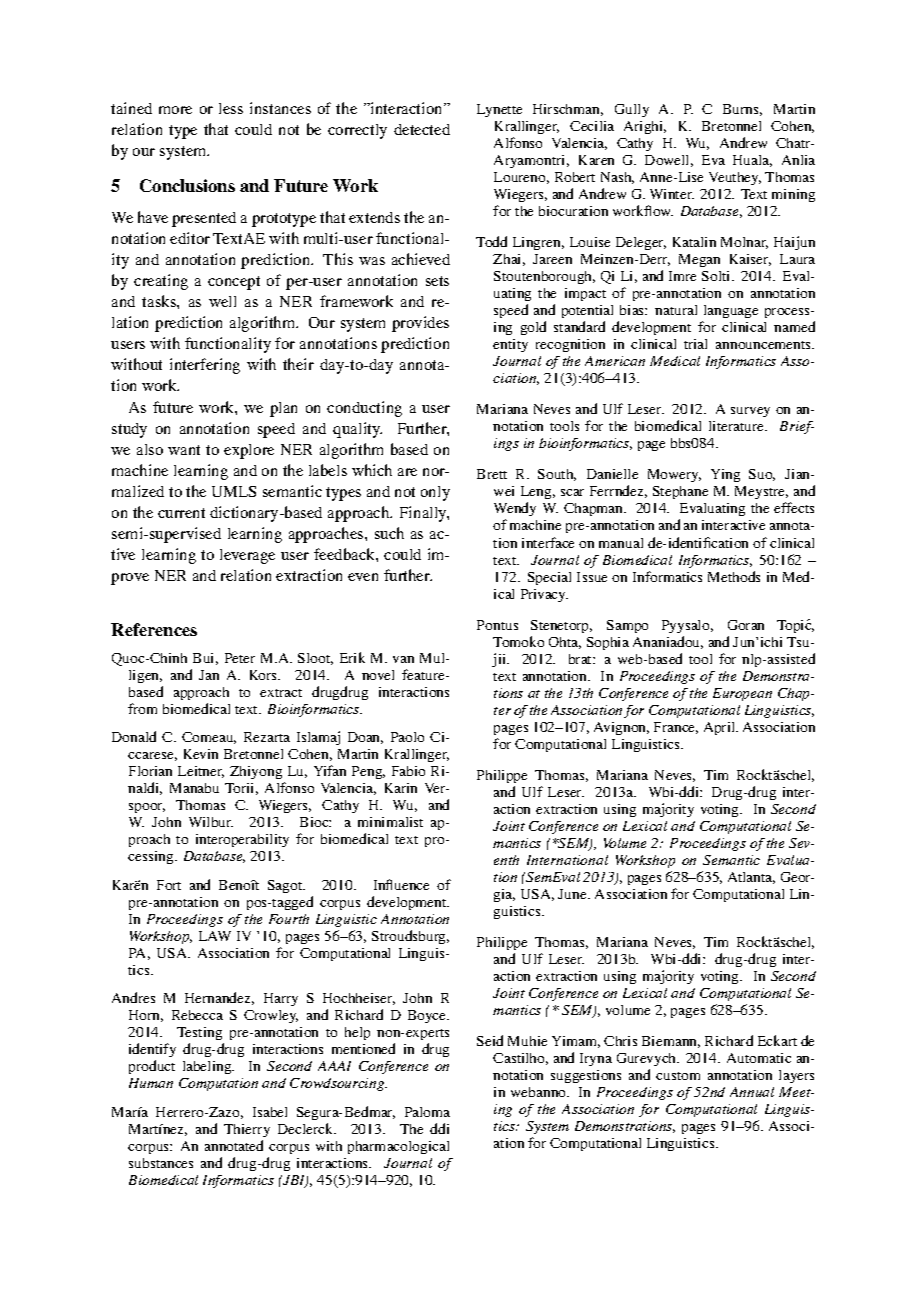  Describe the element at coordinates (283, 409) in the screenshot. I see `plan` at that location.
